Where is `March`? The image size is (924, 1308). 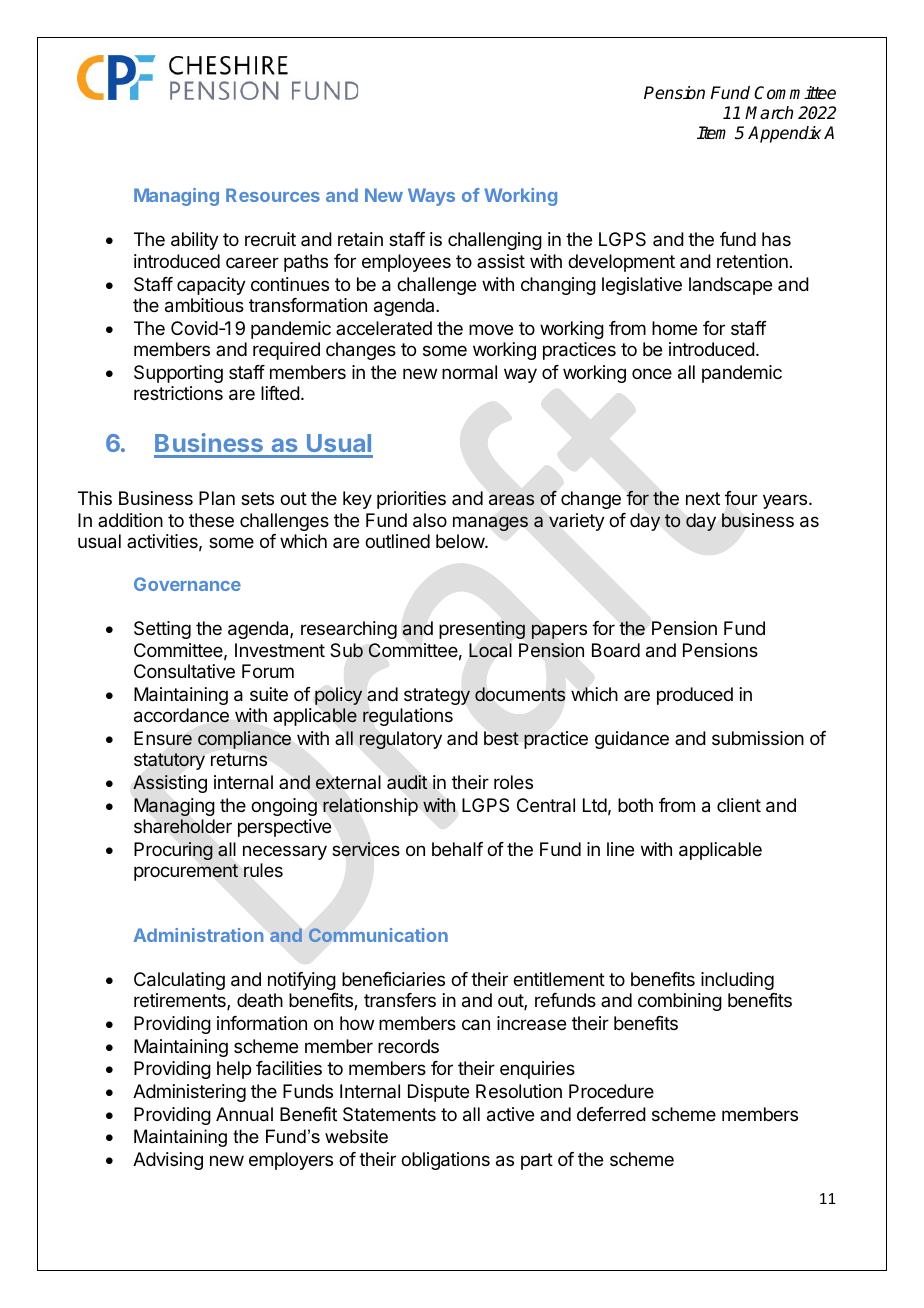
March is located at coordinates (769, 113).
